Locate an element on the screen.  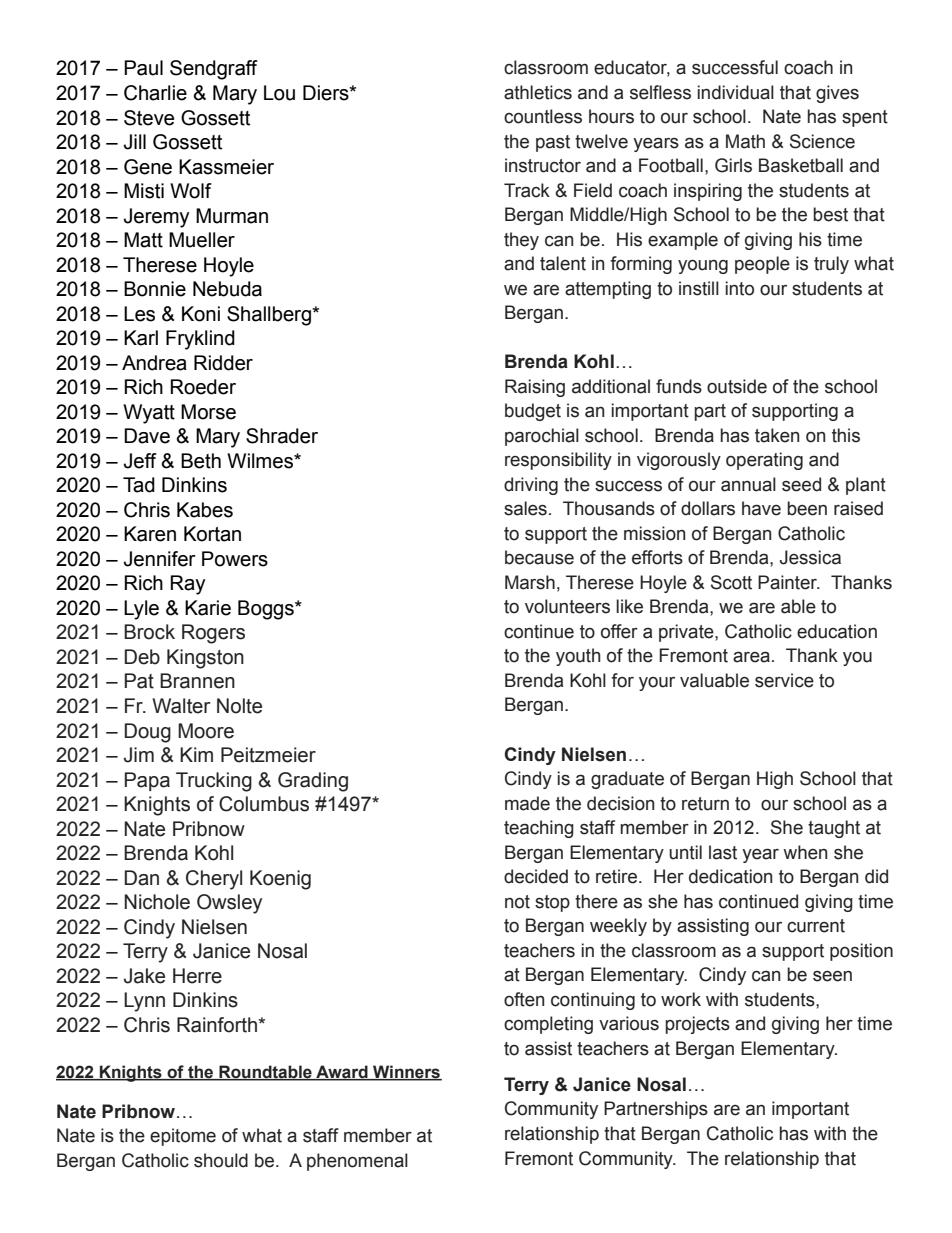
Lou is located at coordinates (279, 93).
